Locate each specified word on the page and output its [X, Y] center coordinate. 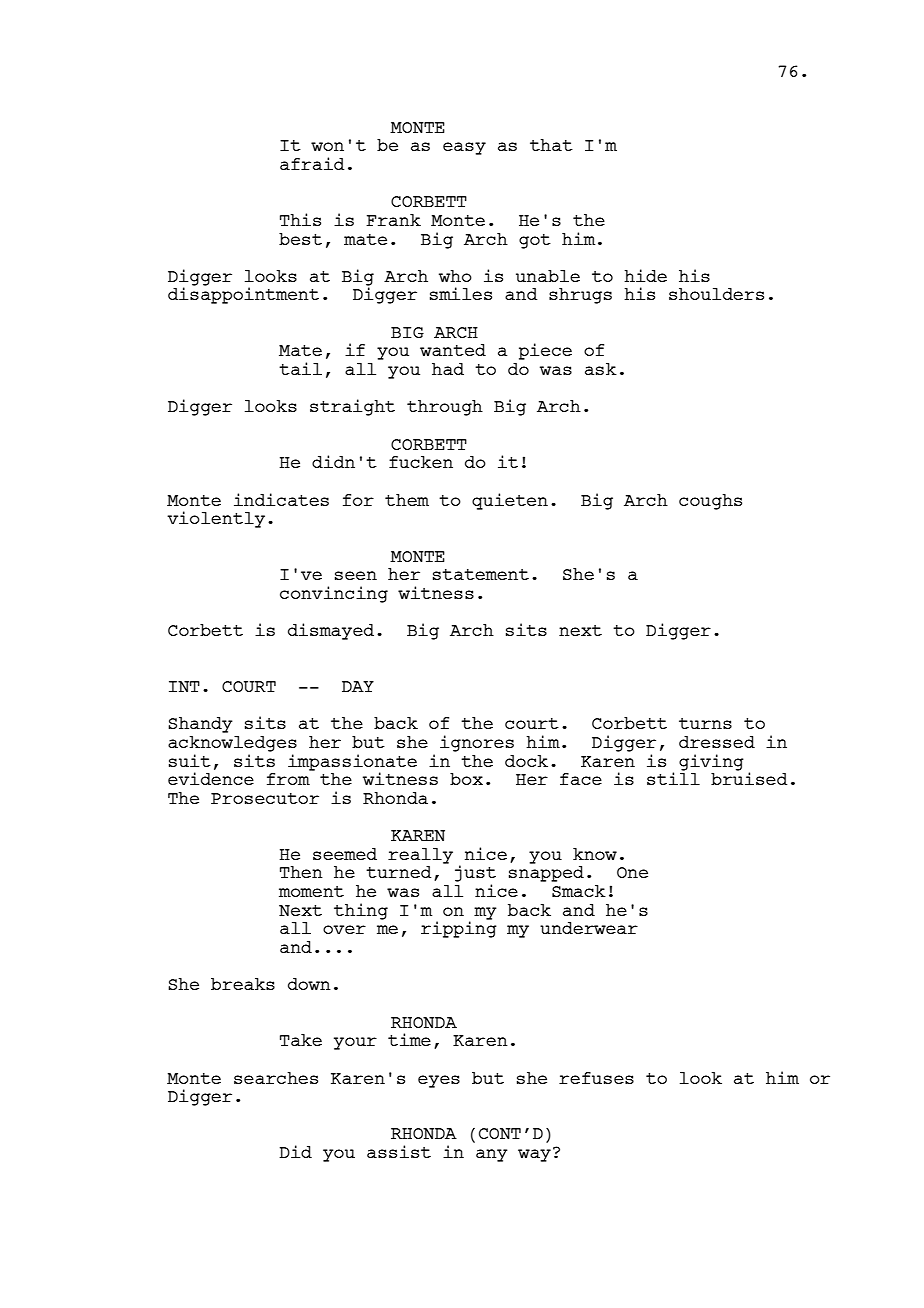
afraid [312, 163]
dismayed [331, 631]
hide [645, 275]
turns [705, 723]
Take [301, 1040]
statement [481, 574]
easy [464, 148]
